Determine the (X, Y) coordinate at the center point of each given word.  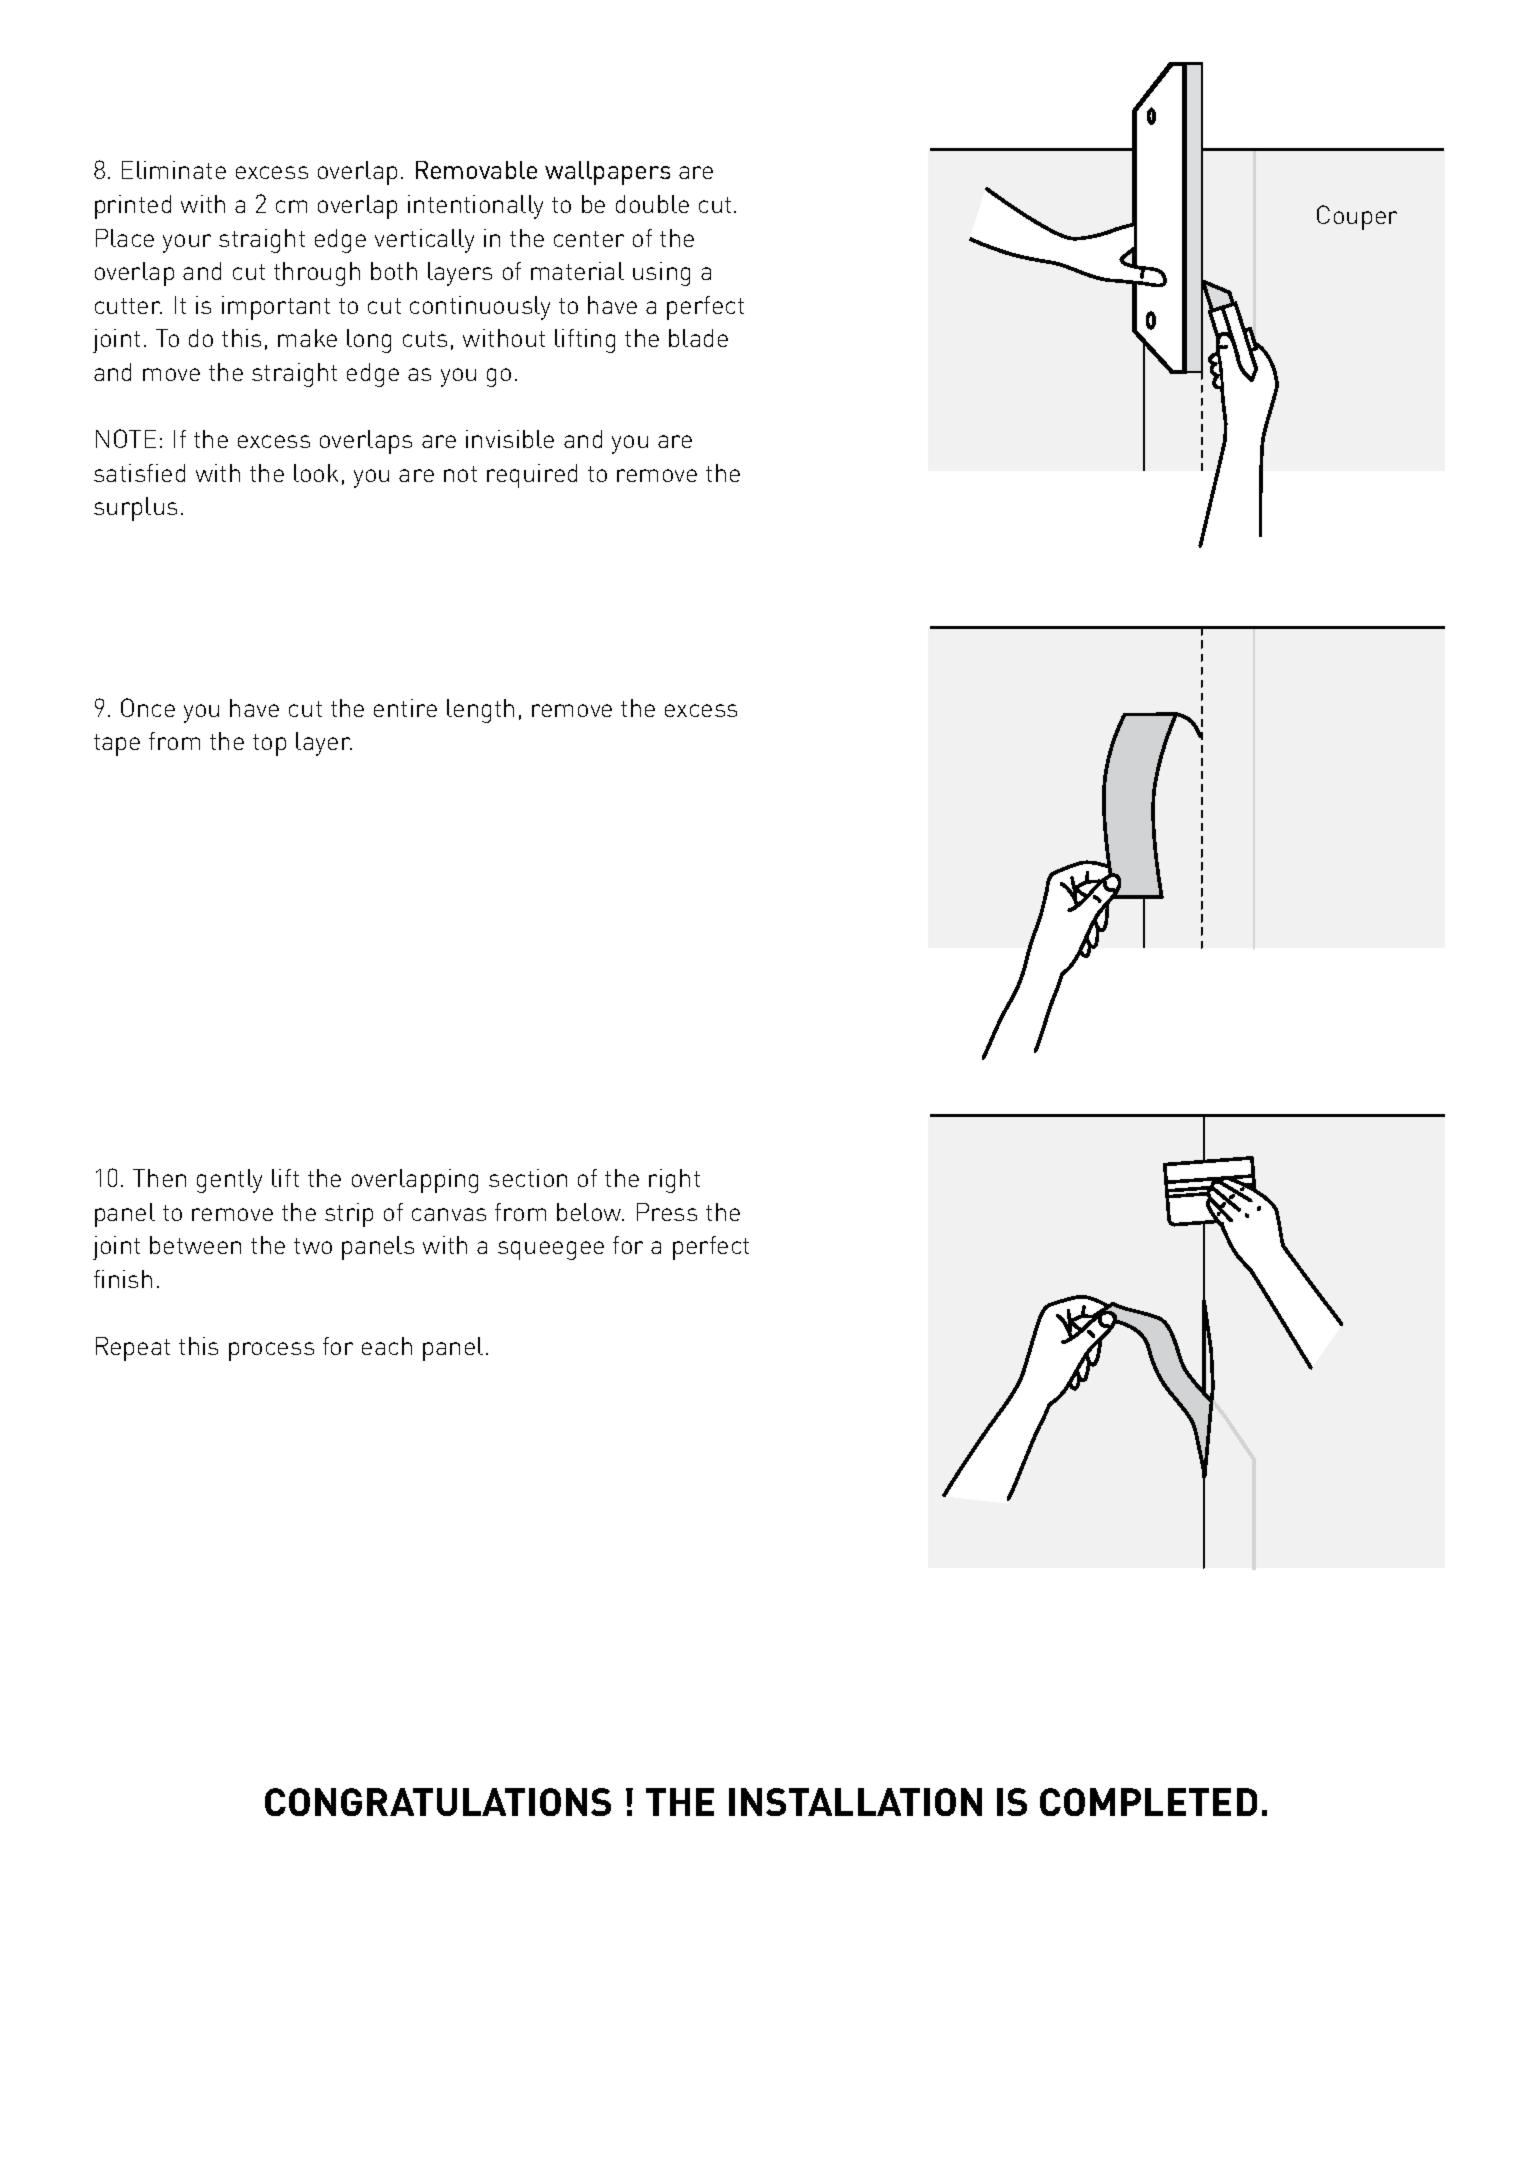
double (652, 204)
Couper (1357, 217)
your (187, 243)
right (674, 1181)
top (269, 745)
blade (698, 338)
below (590, 1212)
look (316, 473)
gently (229, 1181)
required (532, 476)
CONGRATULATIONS (438, 1802)
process (271, 1351)
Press (667, 1212)
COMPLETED (1148, 1802)
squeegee (551, 1250)
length (480, 711)
